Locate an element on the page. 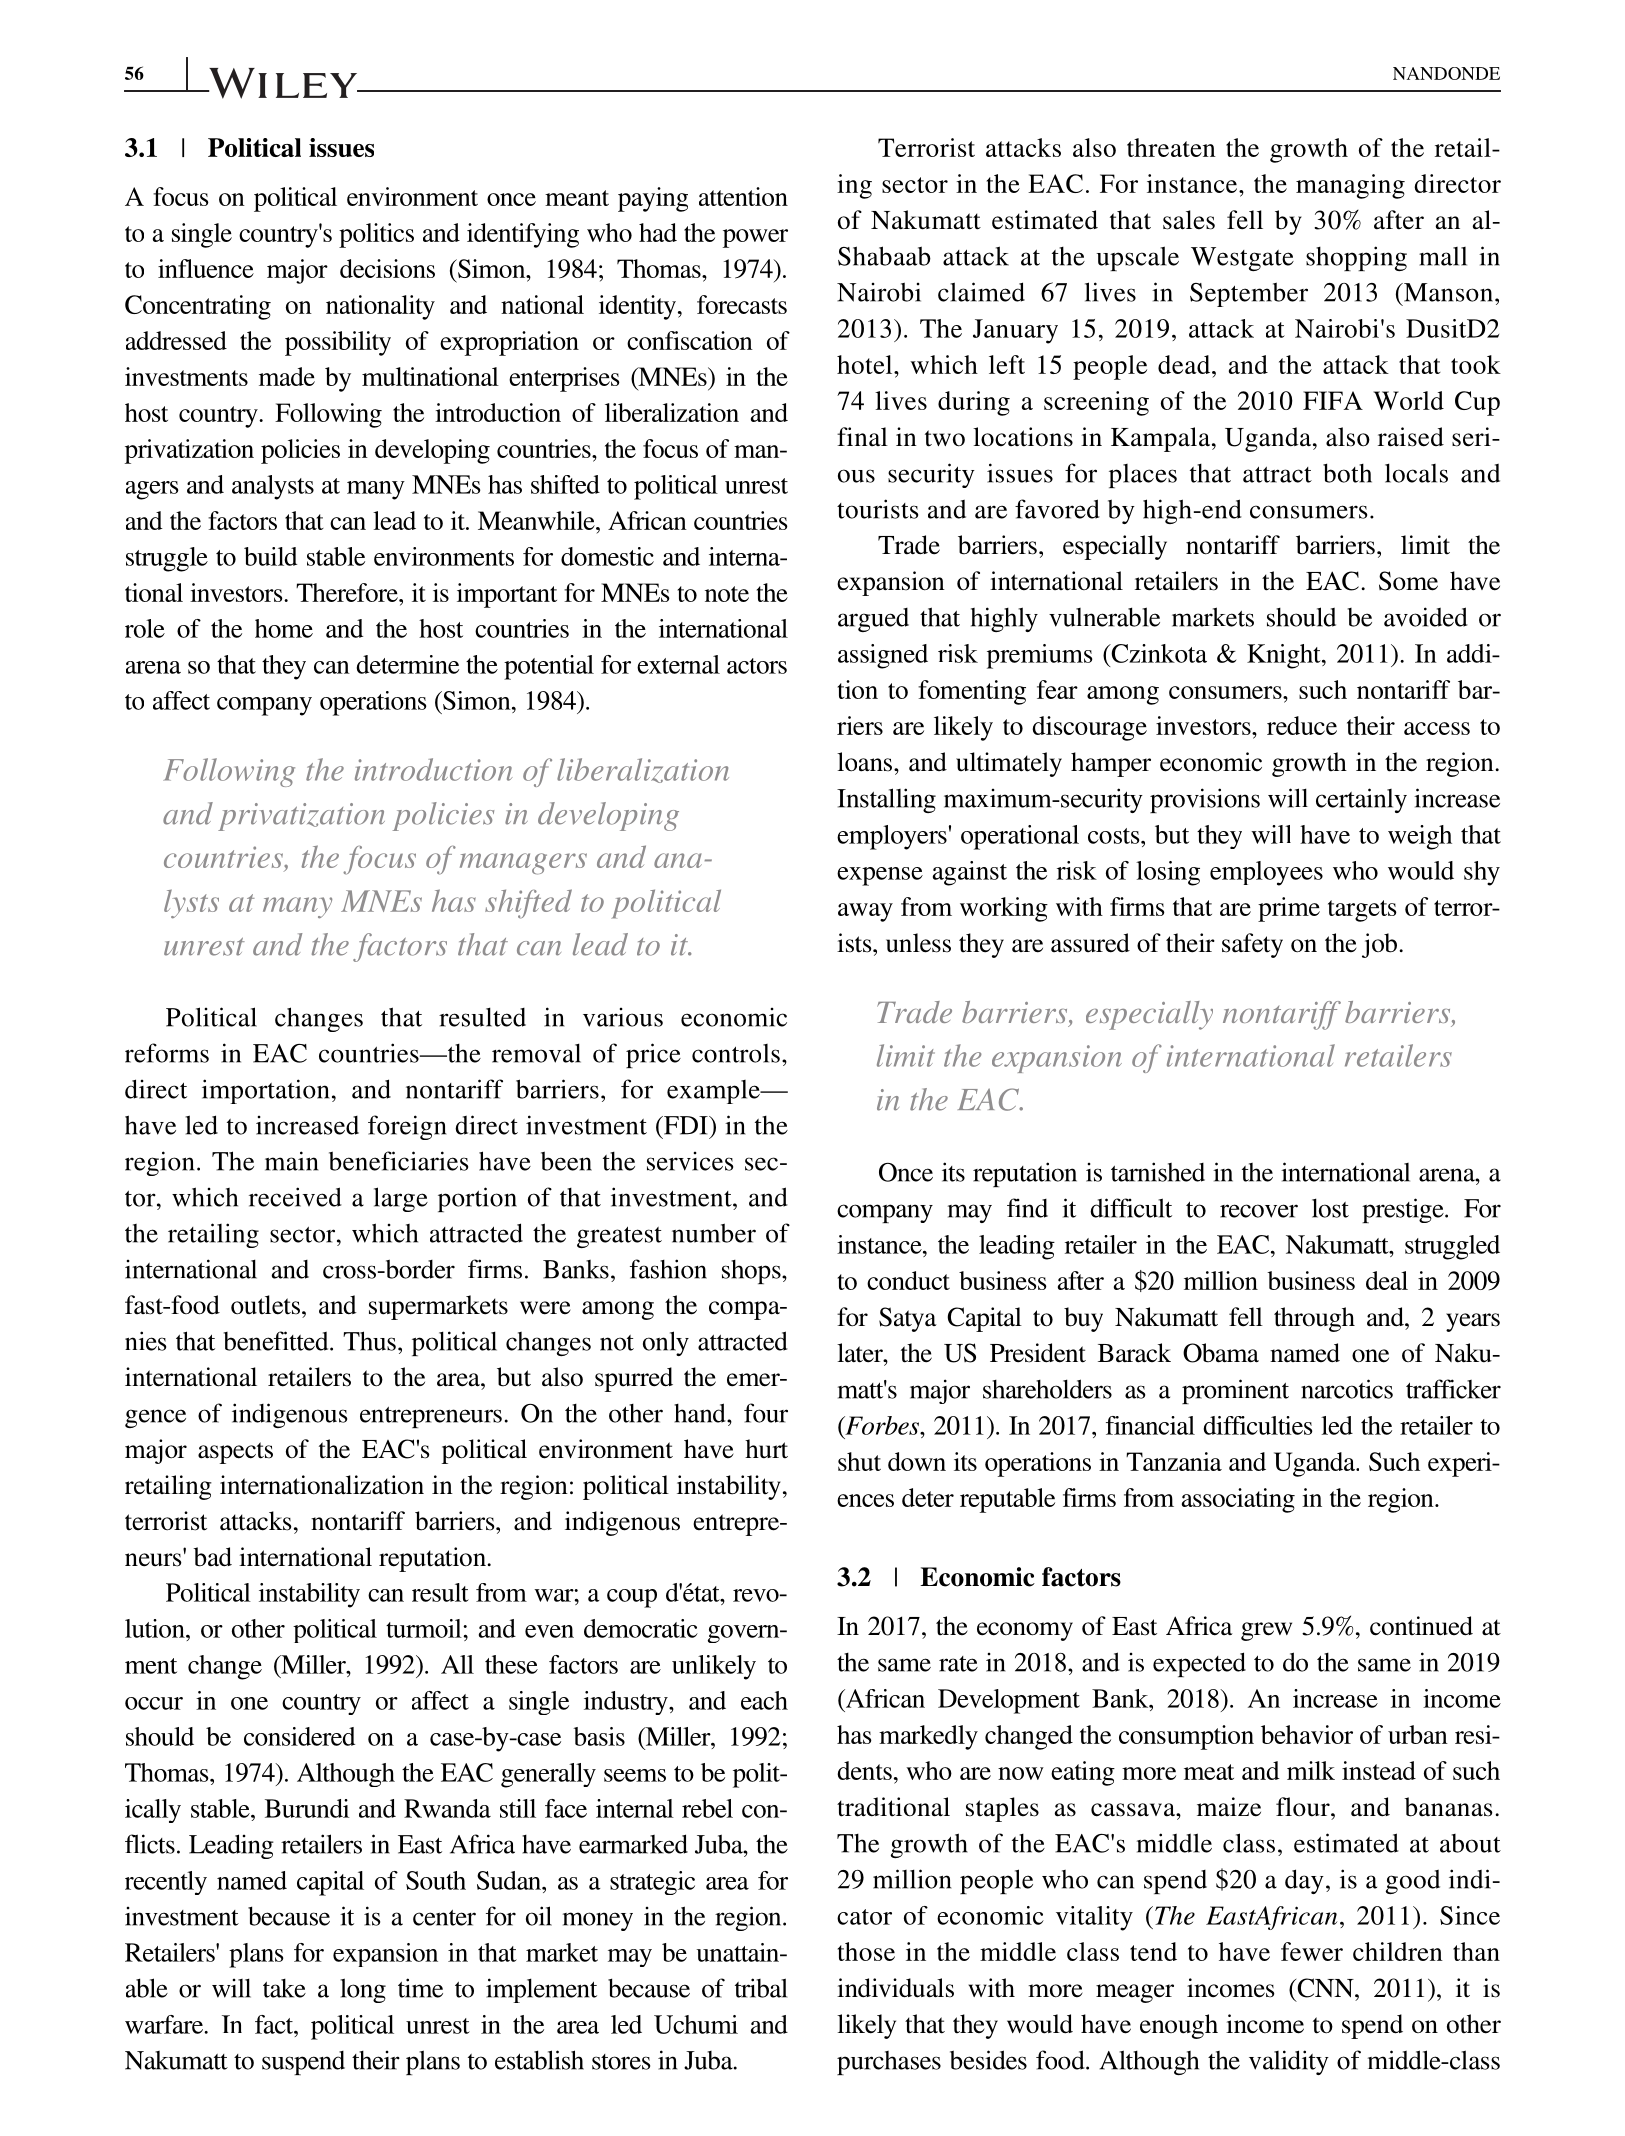 This image has height=2136, width=1625. note is located at coordinates (727, 594).
